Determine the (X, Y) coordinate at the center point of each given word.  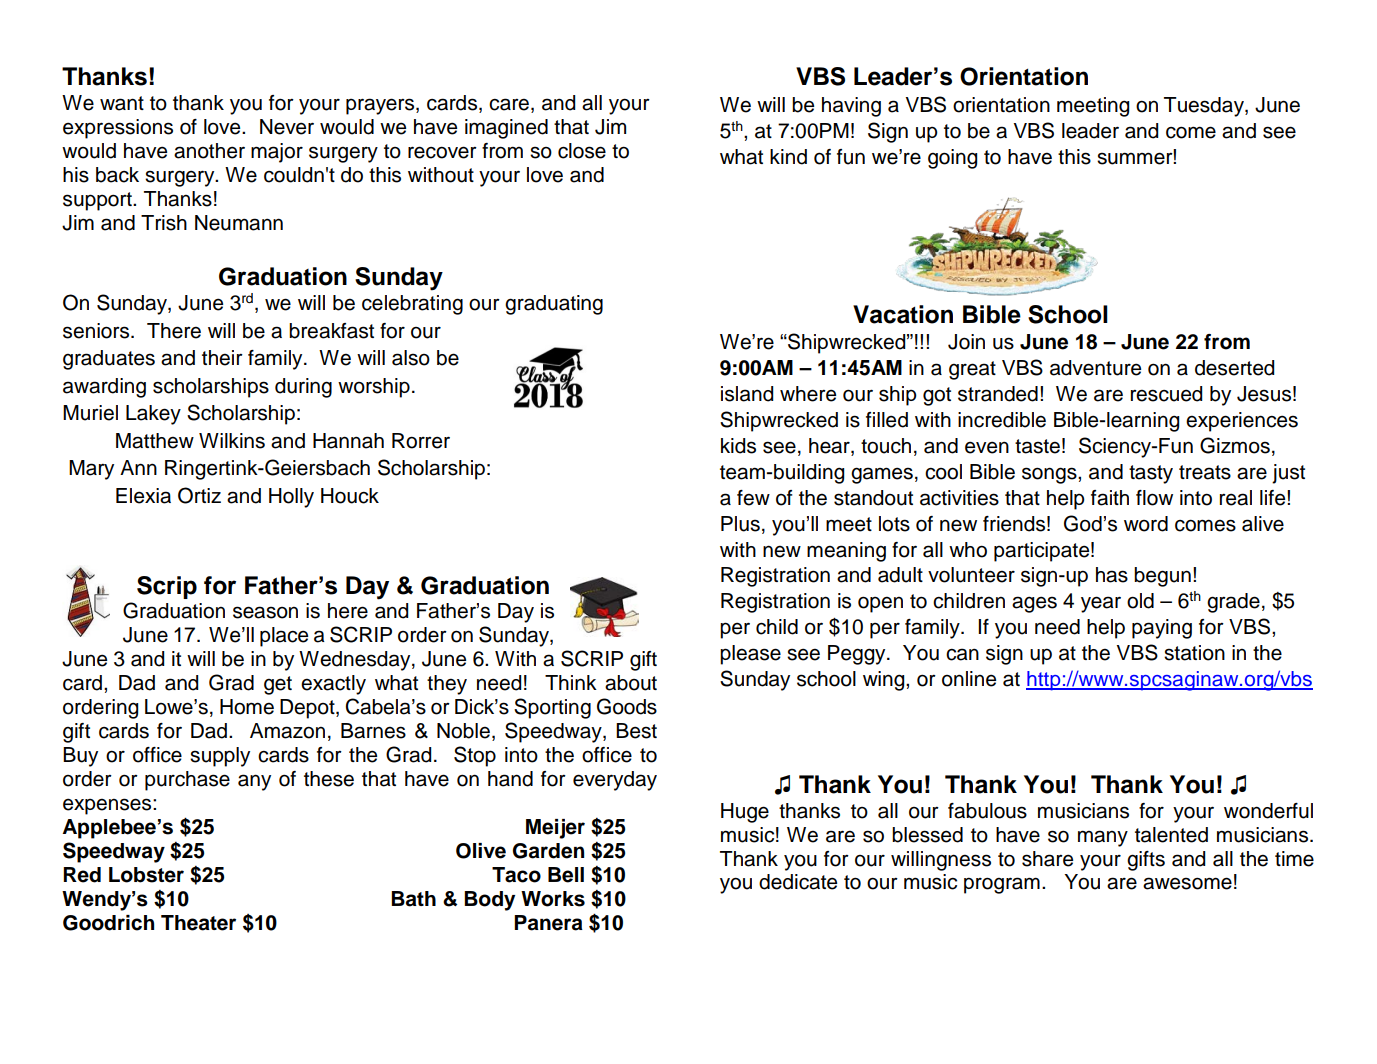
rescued (1166, 394)
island (747, 394)
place (284, 637)
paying (1162, 629)
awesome (1187, 883)
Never (287, 127)
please (750, 655)
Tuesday (1205, 107)
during (303, 388)
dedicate (798, 882)
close (582, 151)
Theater (198, 923)
